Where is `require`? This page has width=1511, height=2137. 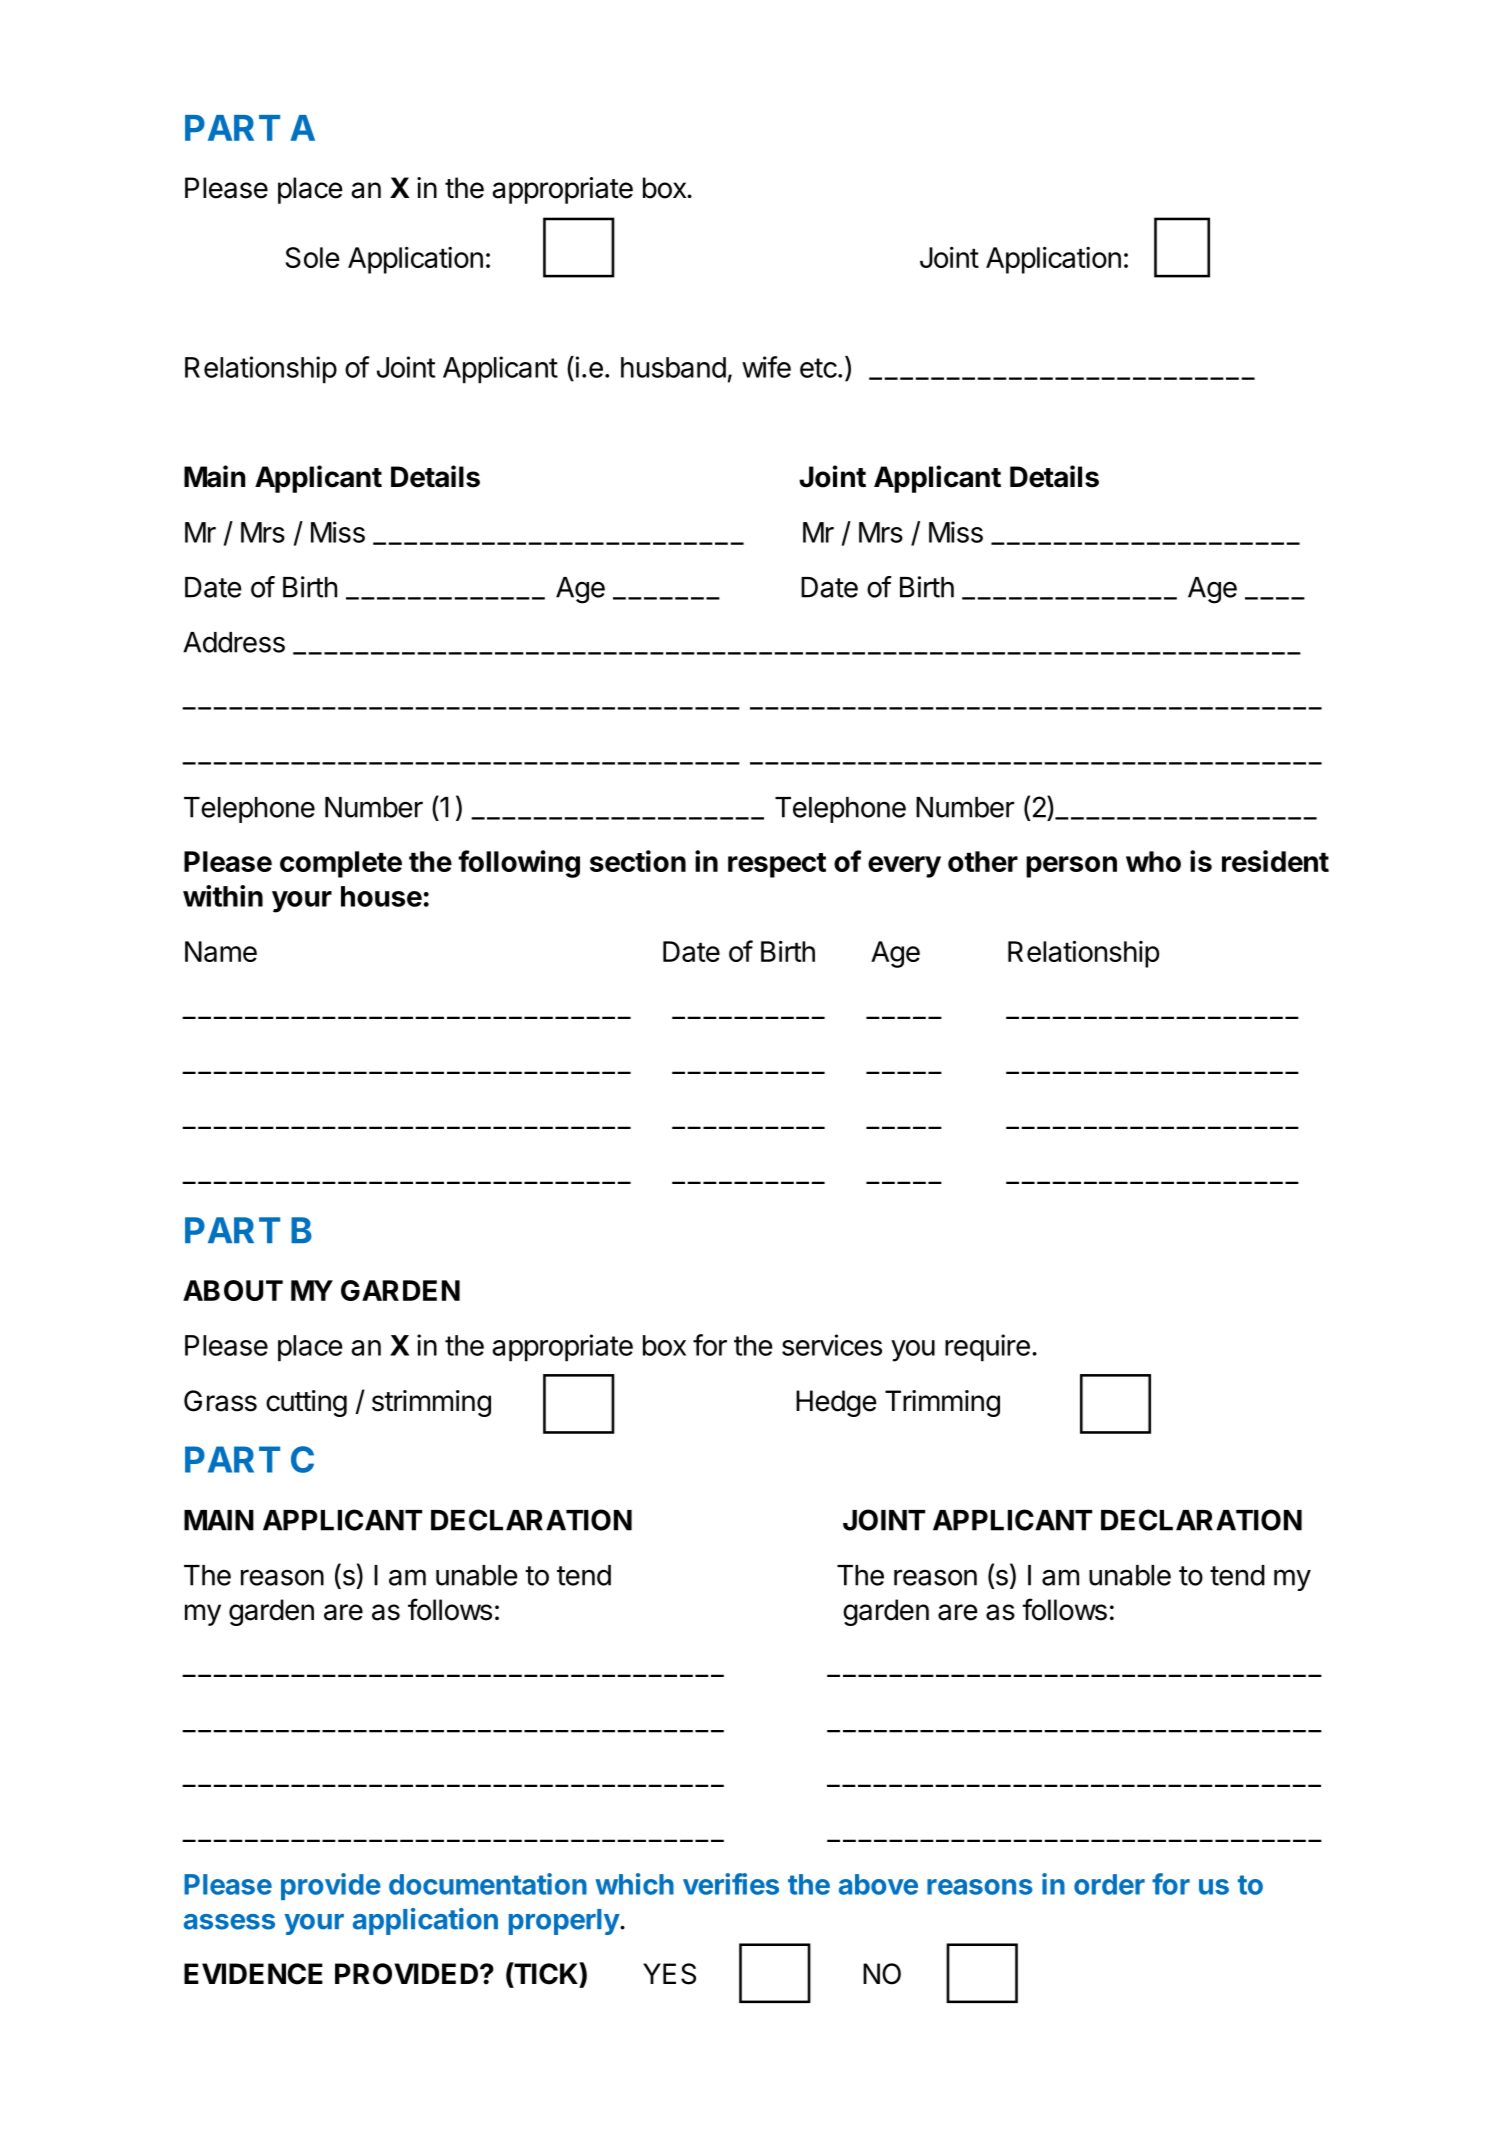
require is located at coordinates (987, 1348).
